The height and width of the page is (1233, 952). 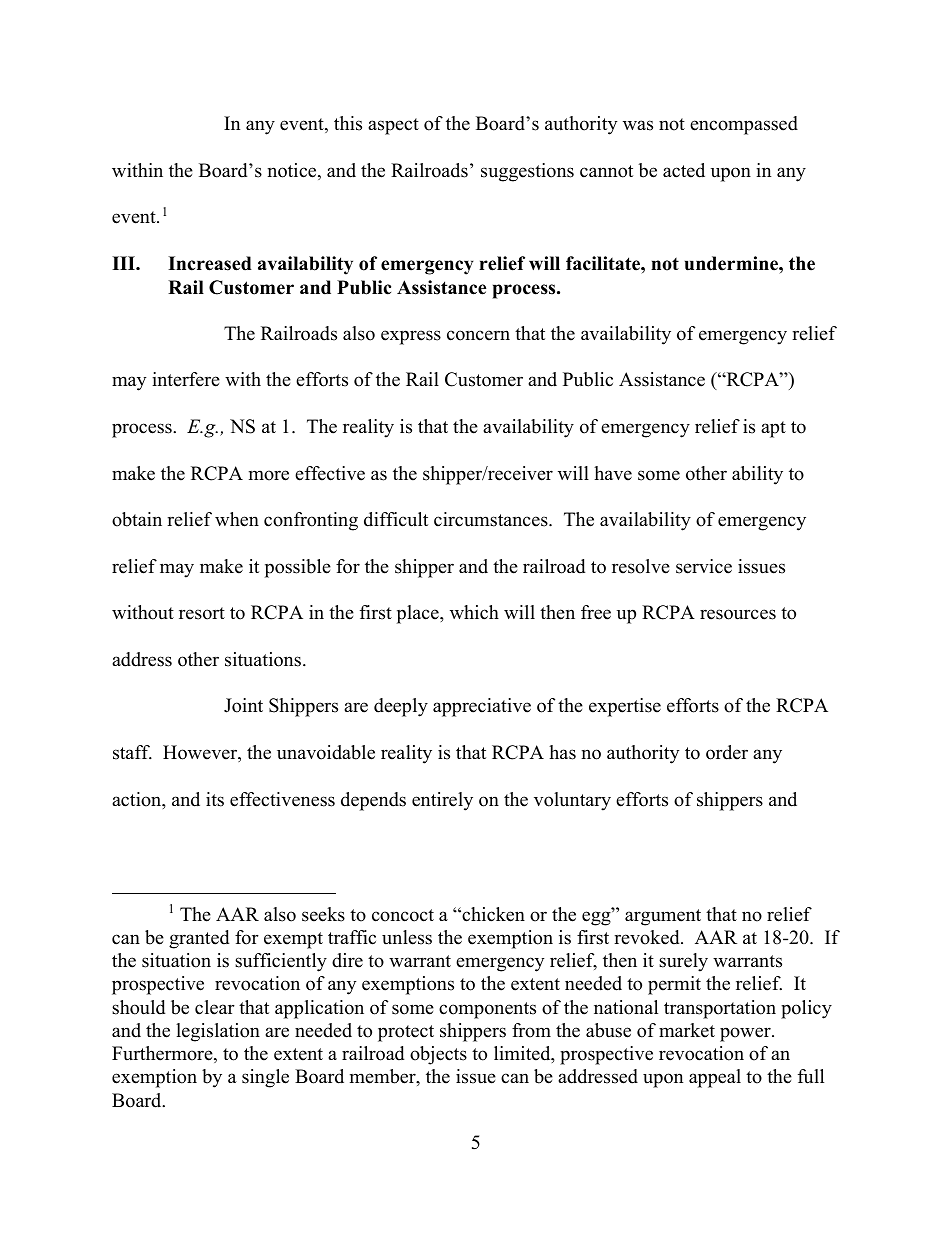 What do you see at coordinates (199, 939) in the page?
I see `granted` at bounding box center [199, 939].
